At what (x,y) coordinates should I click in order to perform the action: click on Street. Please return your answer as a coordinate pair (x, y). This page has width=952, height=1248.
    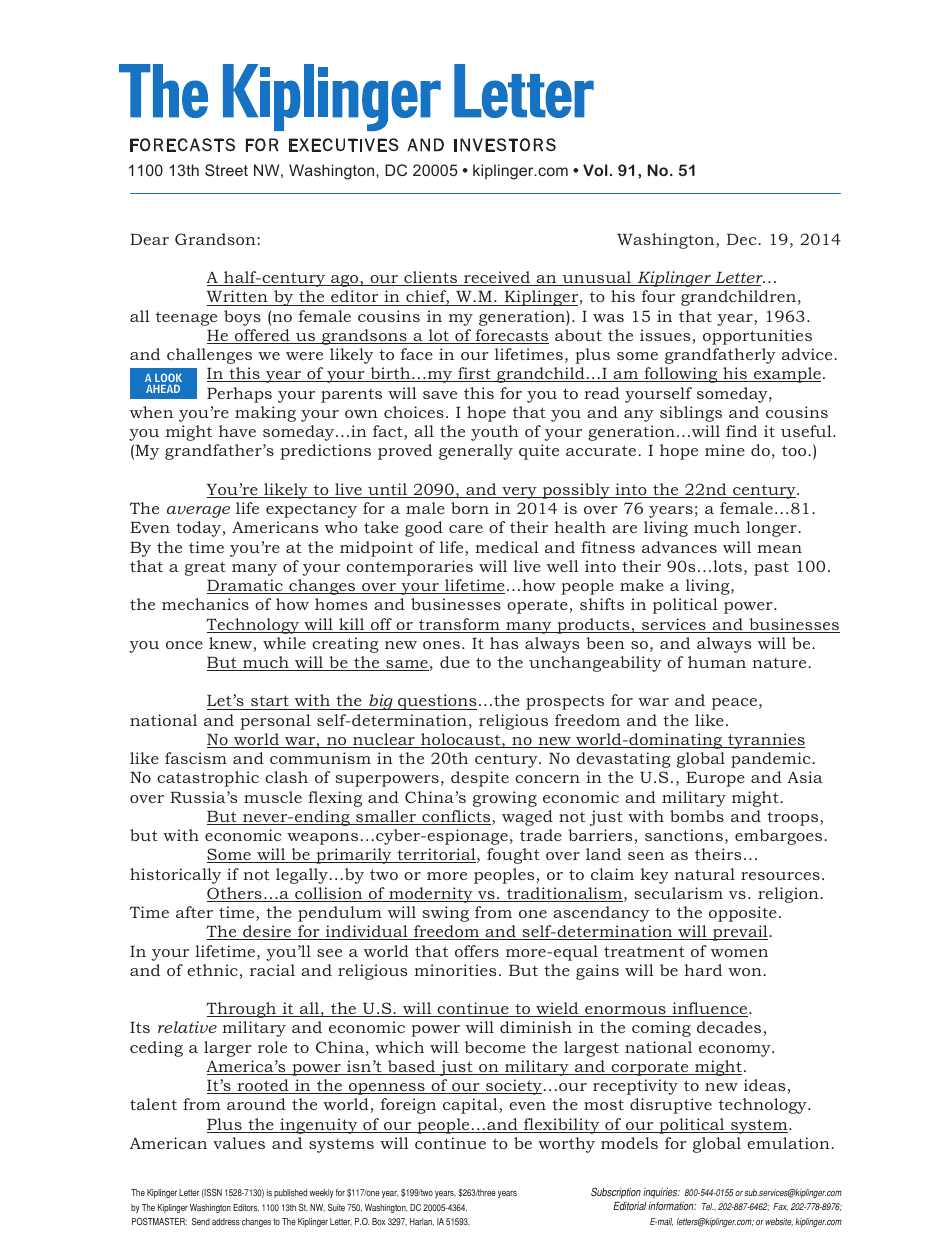
    Looking at the image, I should click on (226, 170).
